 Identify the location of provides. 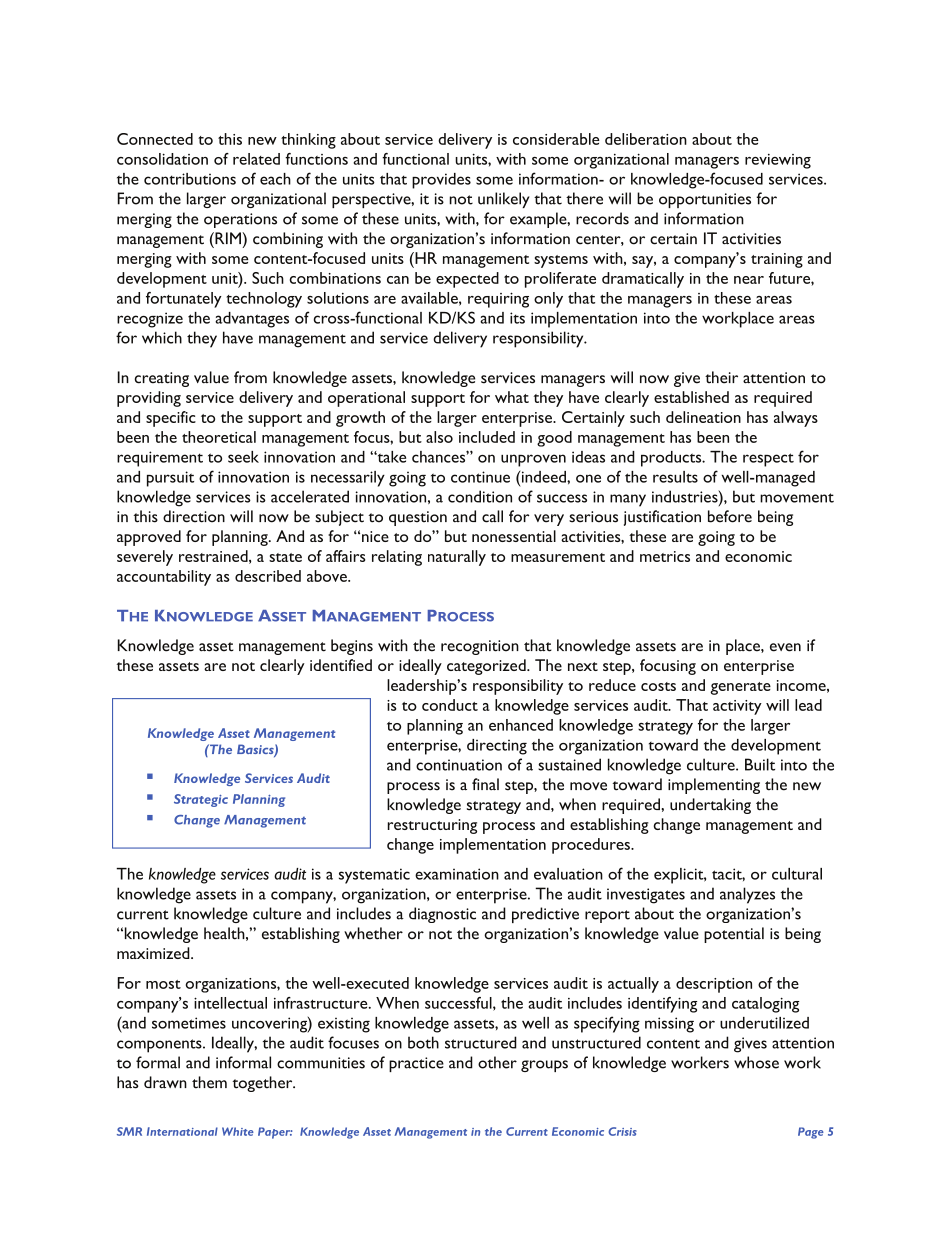
(441, 181).
